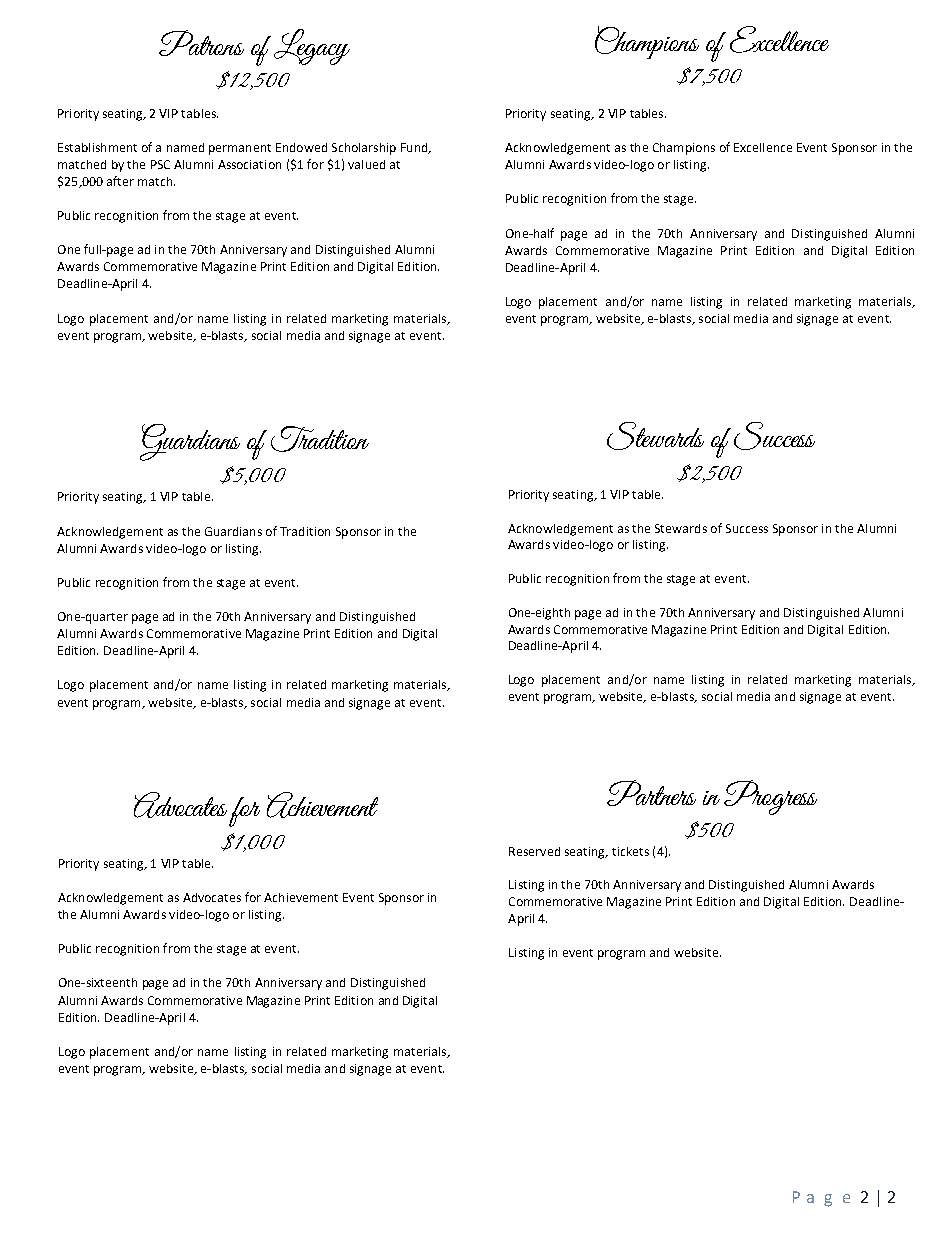 The image size is (952, 1233). I want to click on Fund, so click(415, 148).
